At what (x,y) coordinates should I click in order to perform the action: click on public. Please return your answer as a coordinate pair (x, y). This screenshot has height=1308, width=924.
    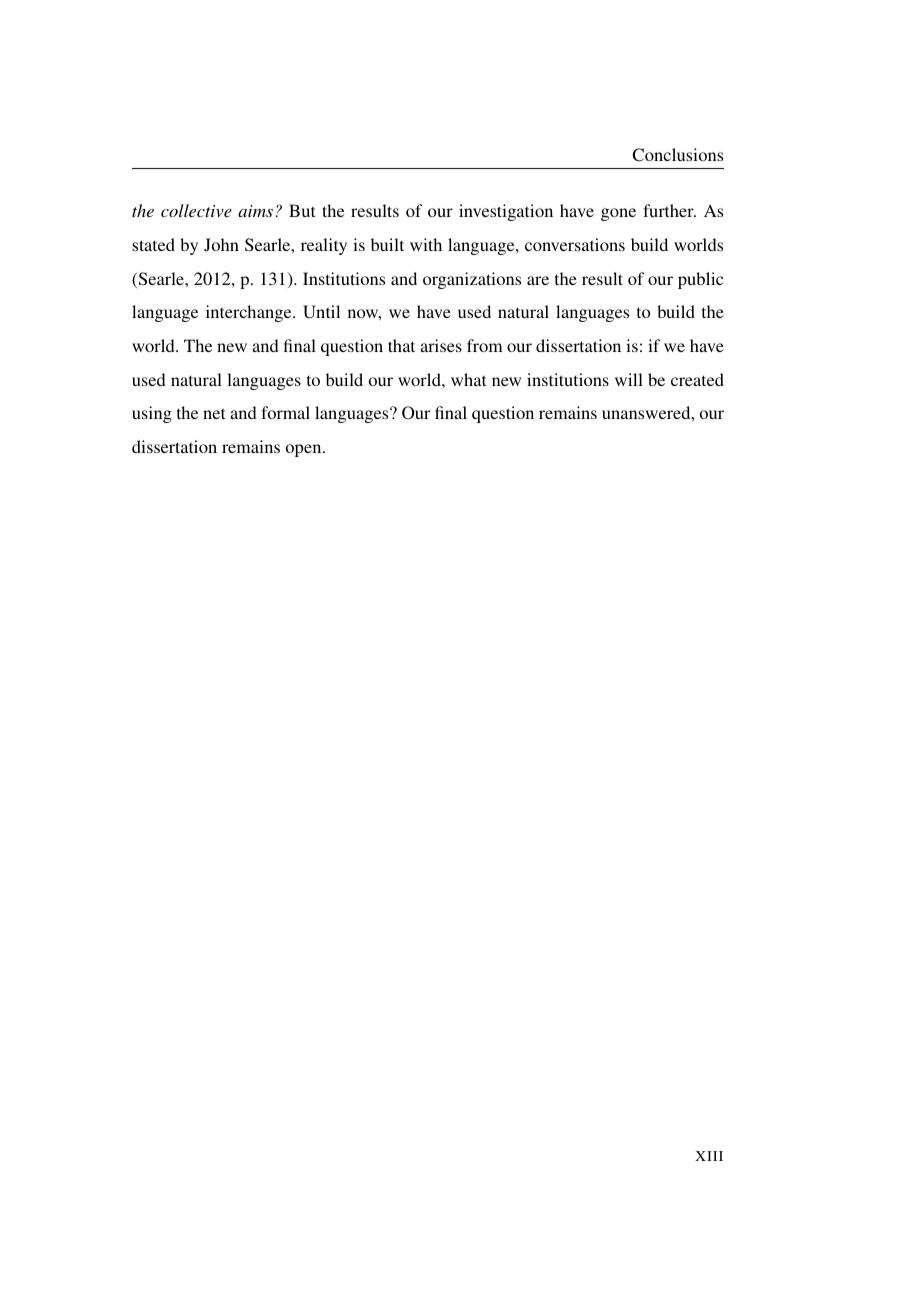
    Looking at the image, I should click on (700, 280).
